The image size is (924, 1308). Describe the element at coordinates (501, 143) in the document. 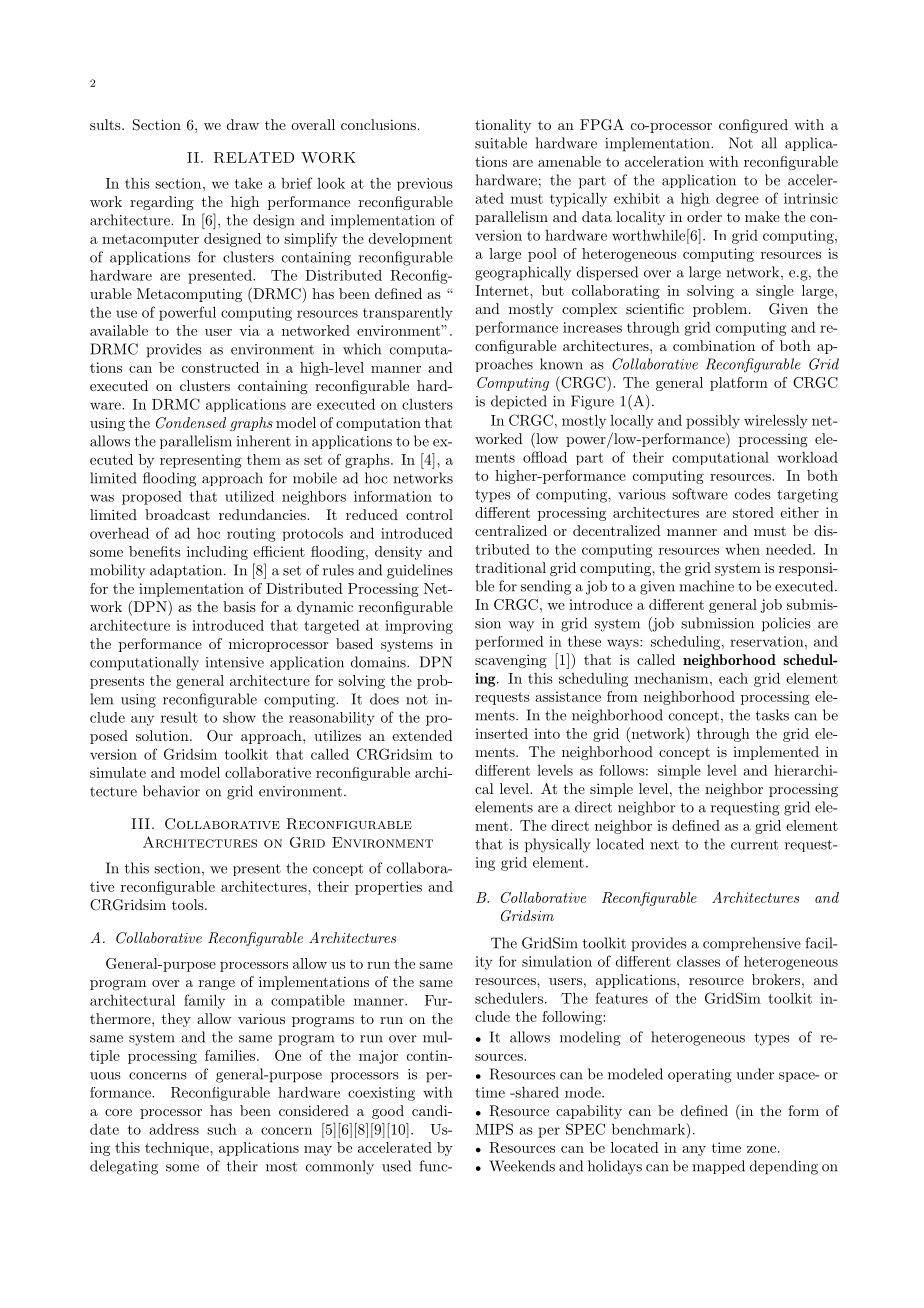

I see `suitable` at that location.
